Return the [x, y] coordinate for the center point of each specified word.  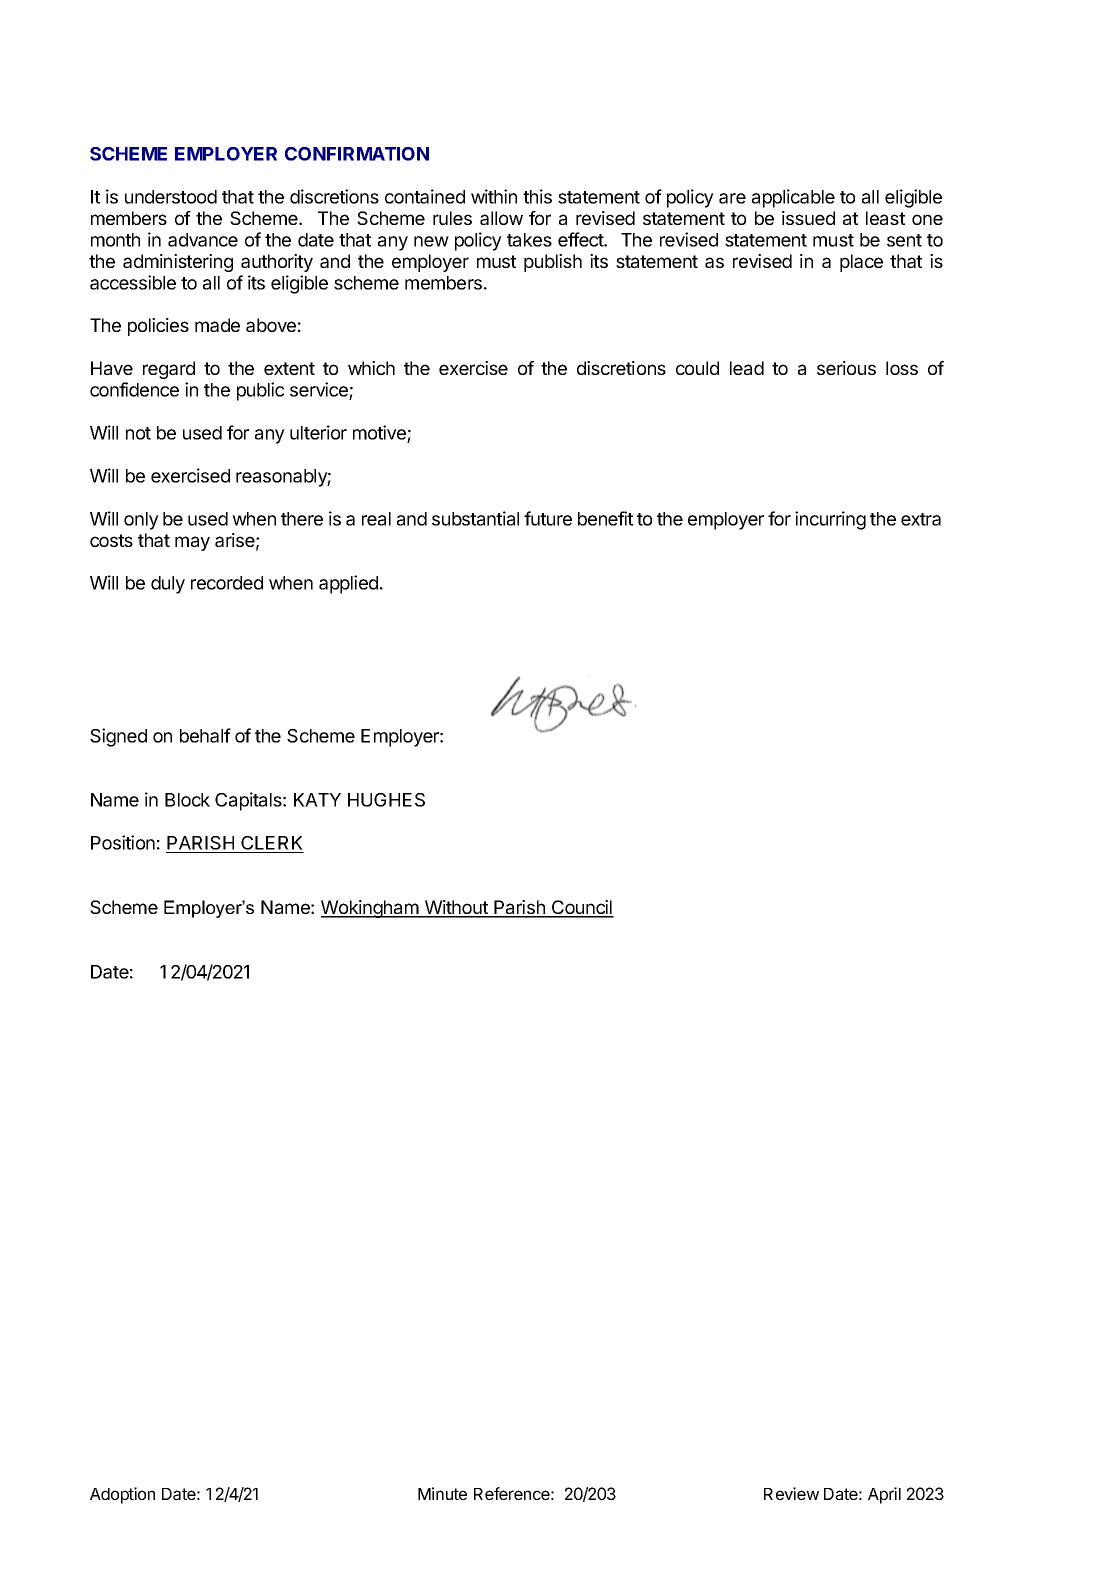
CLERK [271, 844]
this [537, 196]
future [548, 518]
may [192, 543]
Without [456, 908]
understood [171, 197]
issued [808, 218]
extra [921, 519]
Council [581, 908]
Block [187, 800]
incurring [830, 520]
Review [791, 1493]
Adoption [122, 1495]
